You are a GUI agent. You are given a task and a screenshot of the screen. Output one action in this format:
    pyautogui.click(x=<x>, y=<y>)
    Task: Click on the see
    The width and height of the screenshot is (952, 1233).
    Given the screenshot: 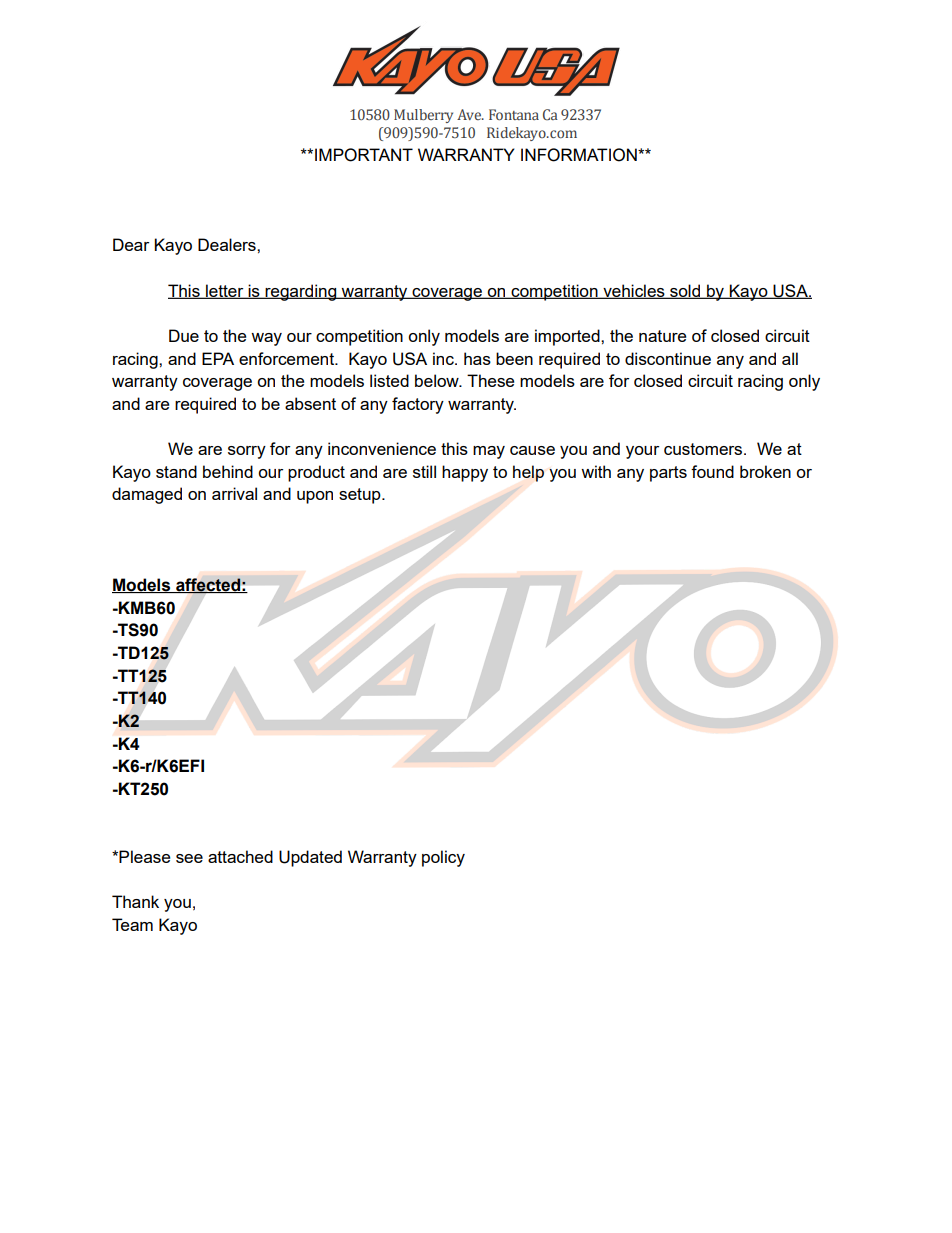 What is the action you would take?
    pyautogui.click(x=189, y=858)
